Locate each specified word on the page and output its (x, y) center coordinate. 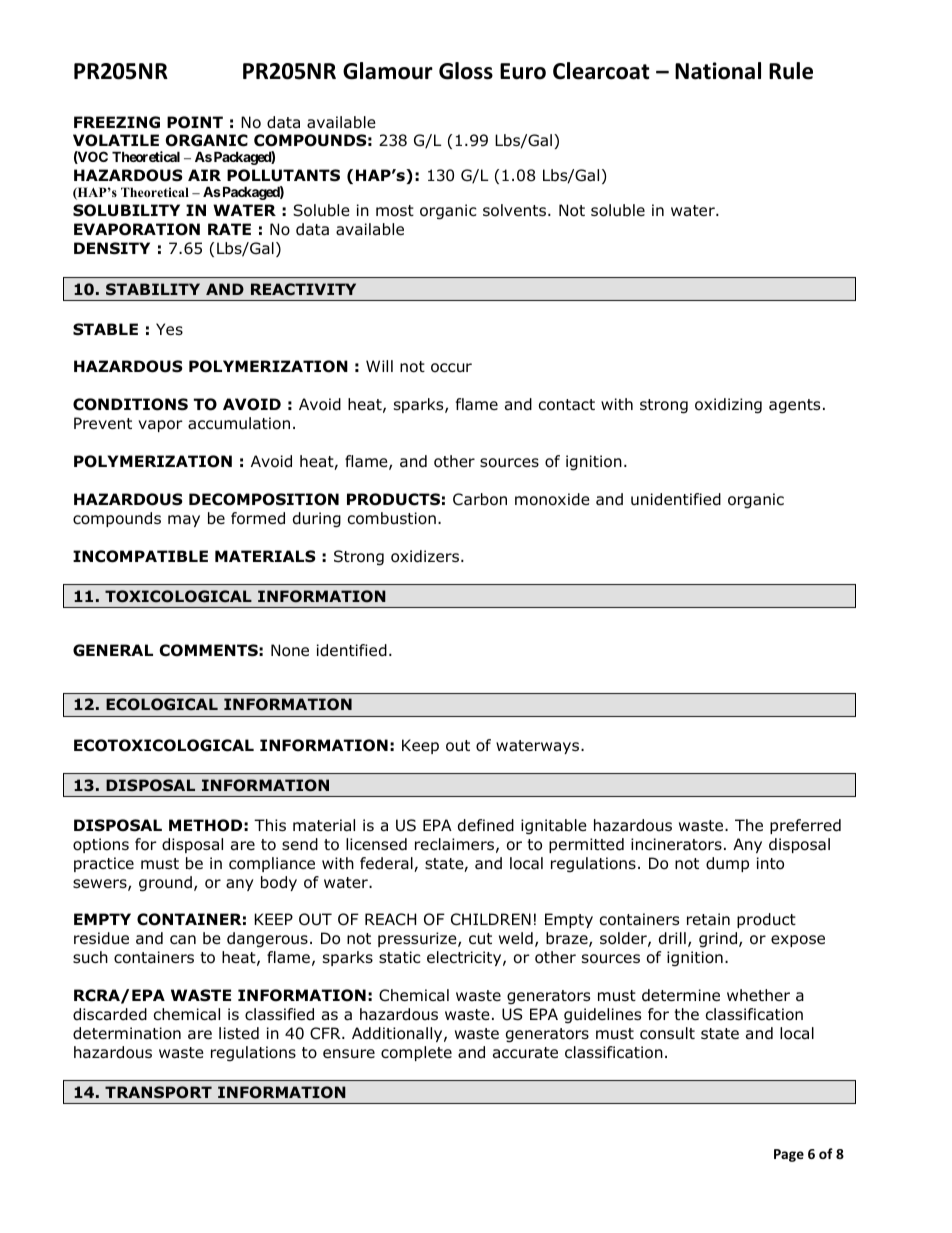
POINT (195, 122)
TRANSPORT (158, 1092)
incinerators (676, 844)
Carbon (480, 499)
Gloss (466, 71)
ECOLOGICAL (162, 704)
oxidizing (728, 406)
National (718, 71)
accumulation (239, 423)
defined (486, 825)
